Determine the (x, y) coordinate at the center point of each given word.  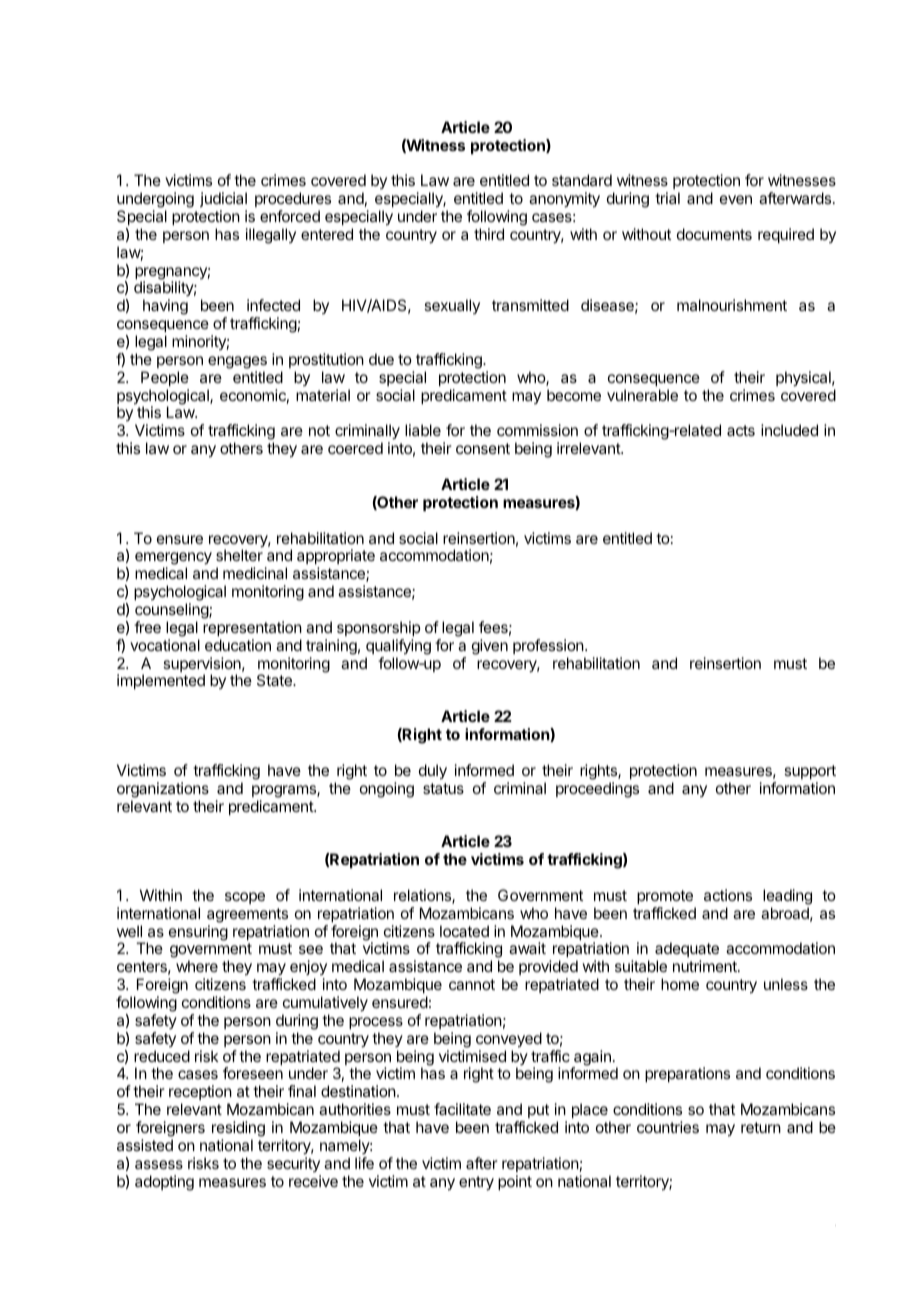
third (489, 234)
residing (238, 1129)
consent (483, 448)
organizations (163, 790)
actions (728, 895)
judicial (223, 199)
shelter (239, 555)
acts (741, 430)
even (736, 199)
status (443, 788)
